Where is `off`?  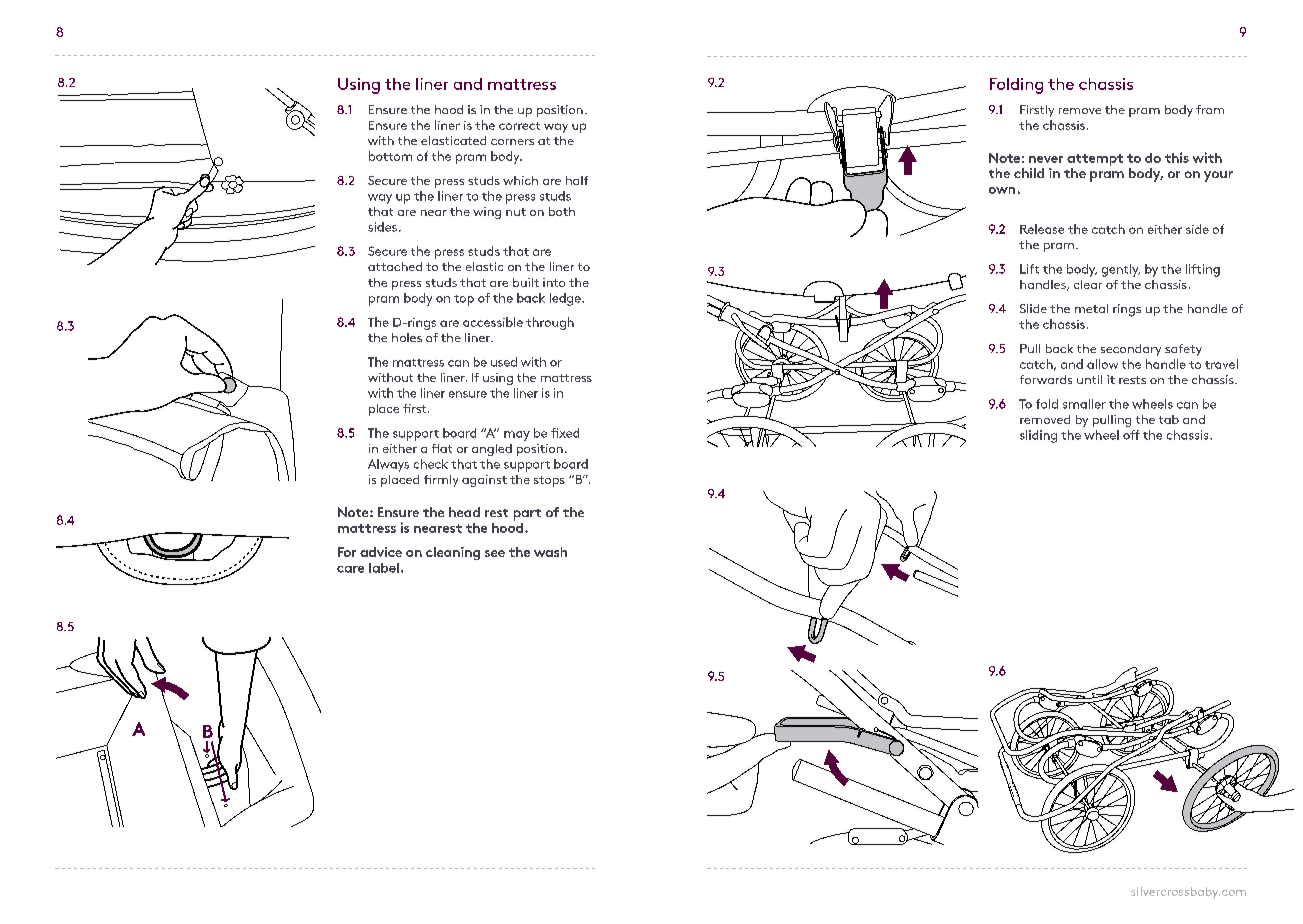 off is located at coordinates (1131, 435).
